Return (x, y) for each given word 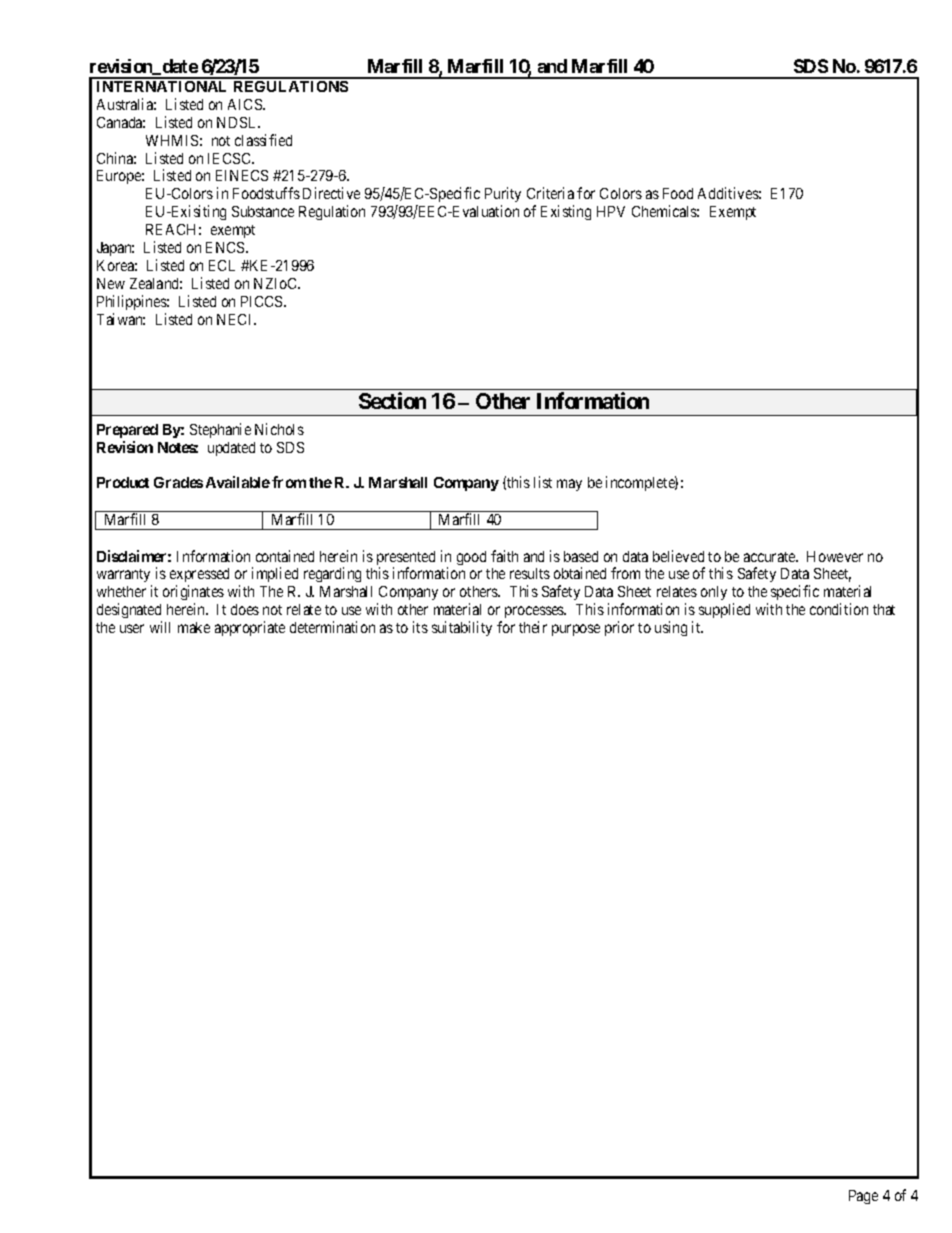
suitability (462, 628)
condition (839, 609)
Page (863, 1197)
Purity (503, 196)
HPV (611, 211)
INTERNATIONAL (161, 86)
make (194, 627)
